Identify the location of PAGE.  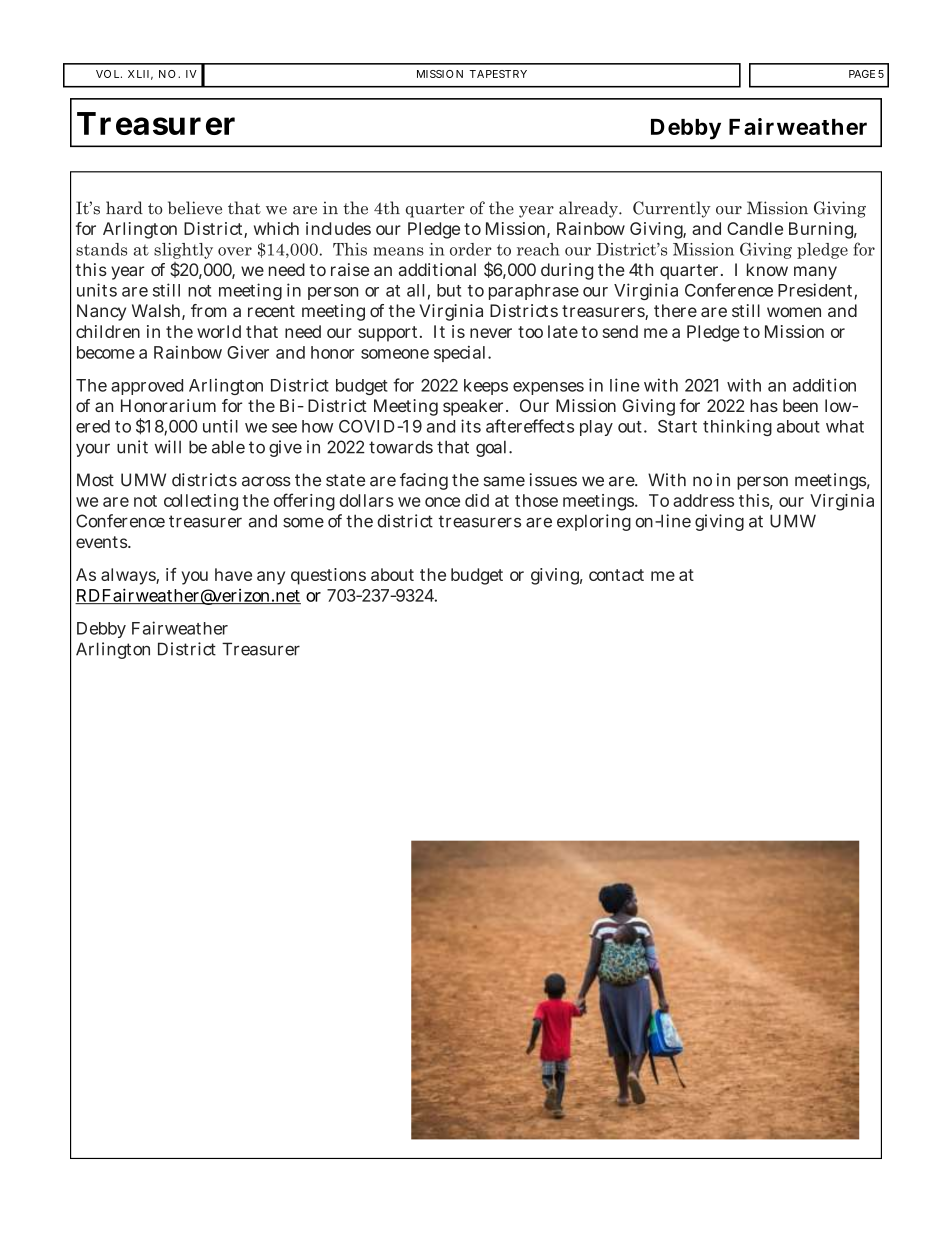
(862, 74).
